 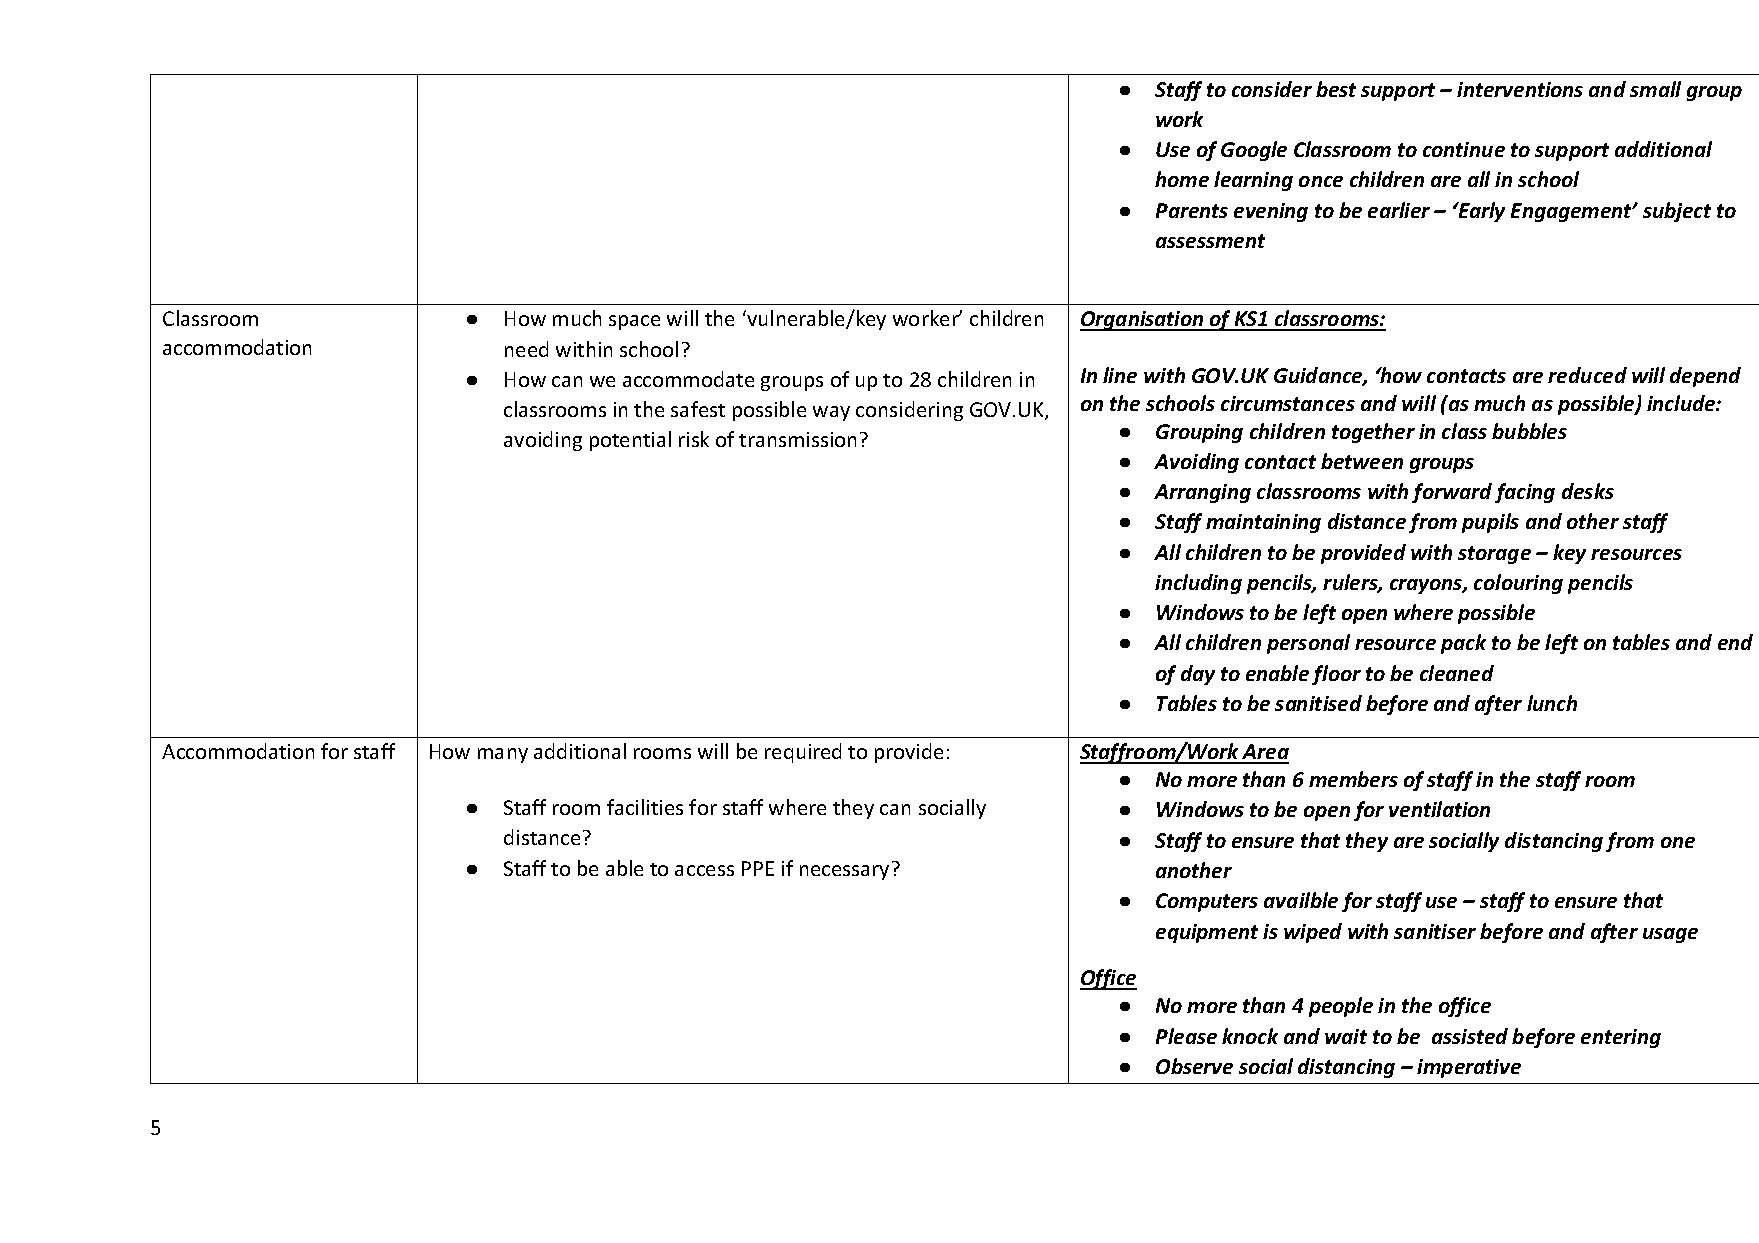 I want to click on space, so click(x=634, y=322).
